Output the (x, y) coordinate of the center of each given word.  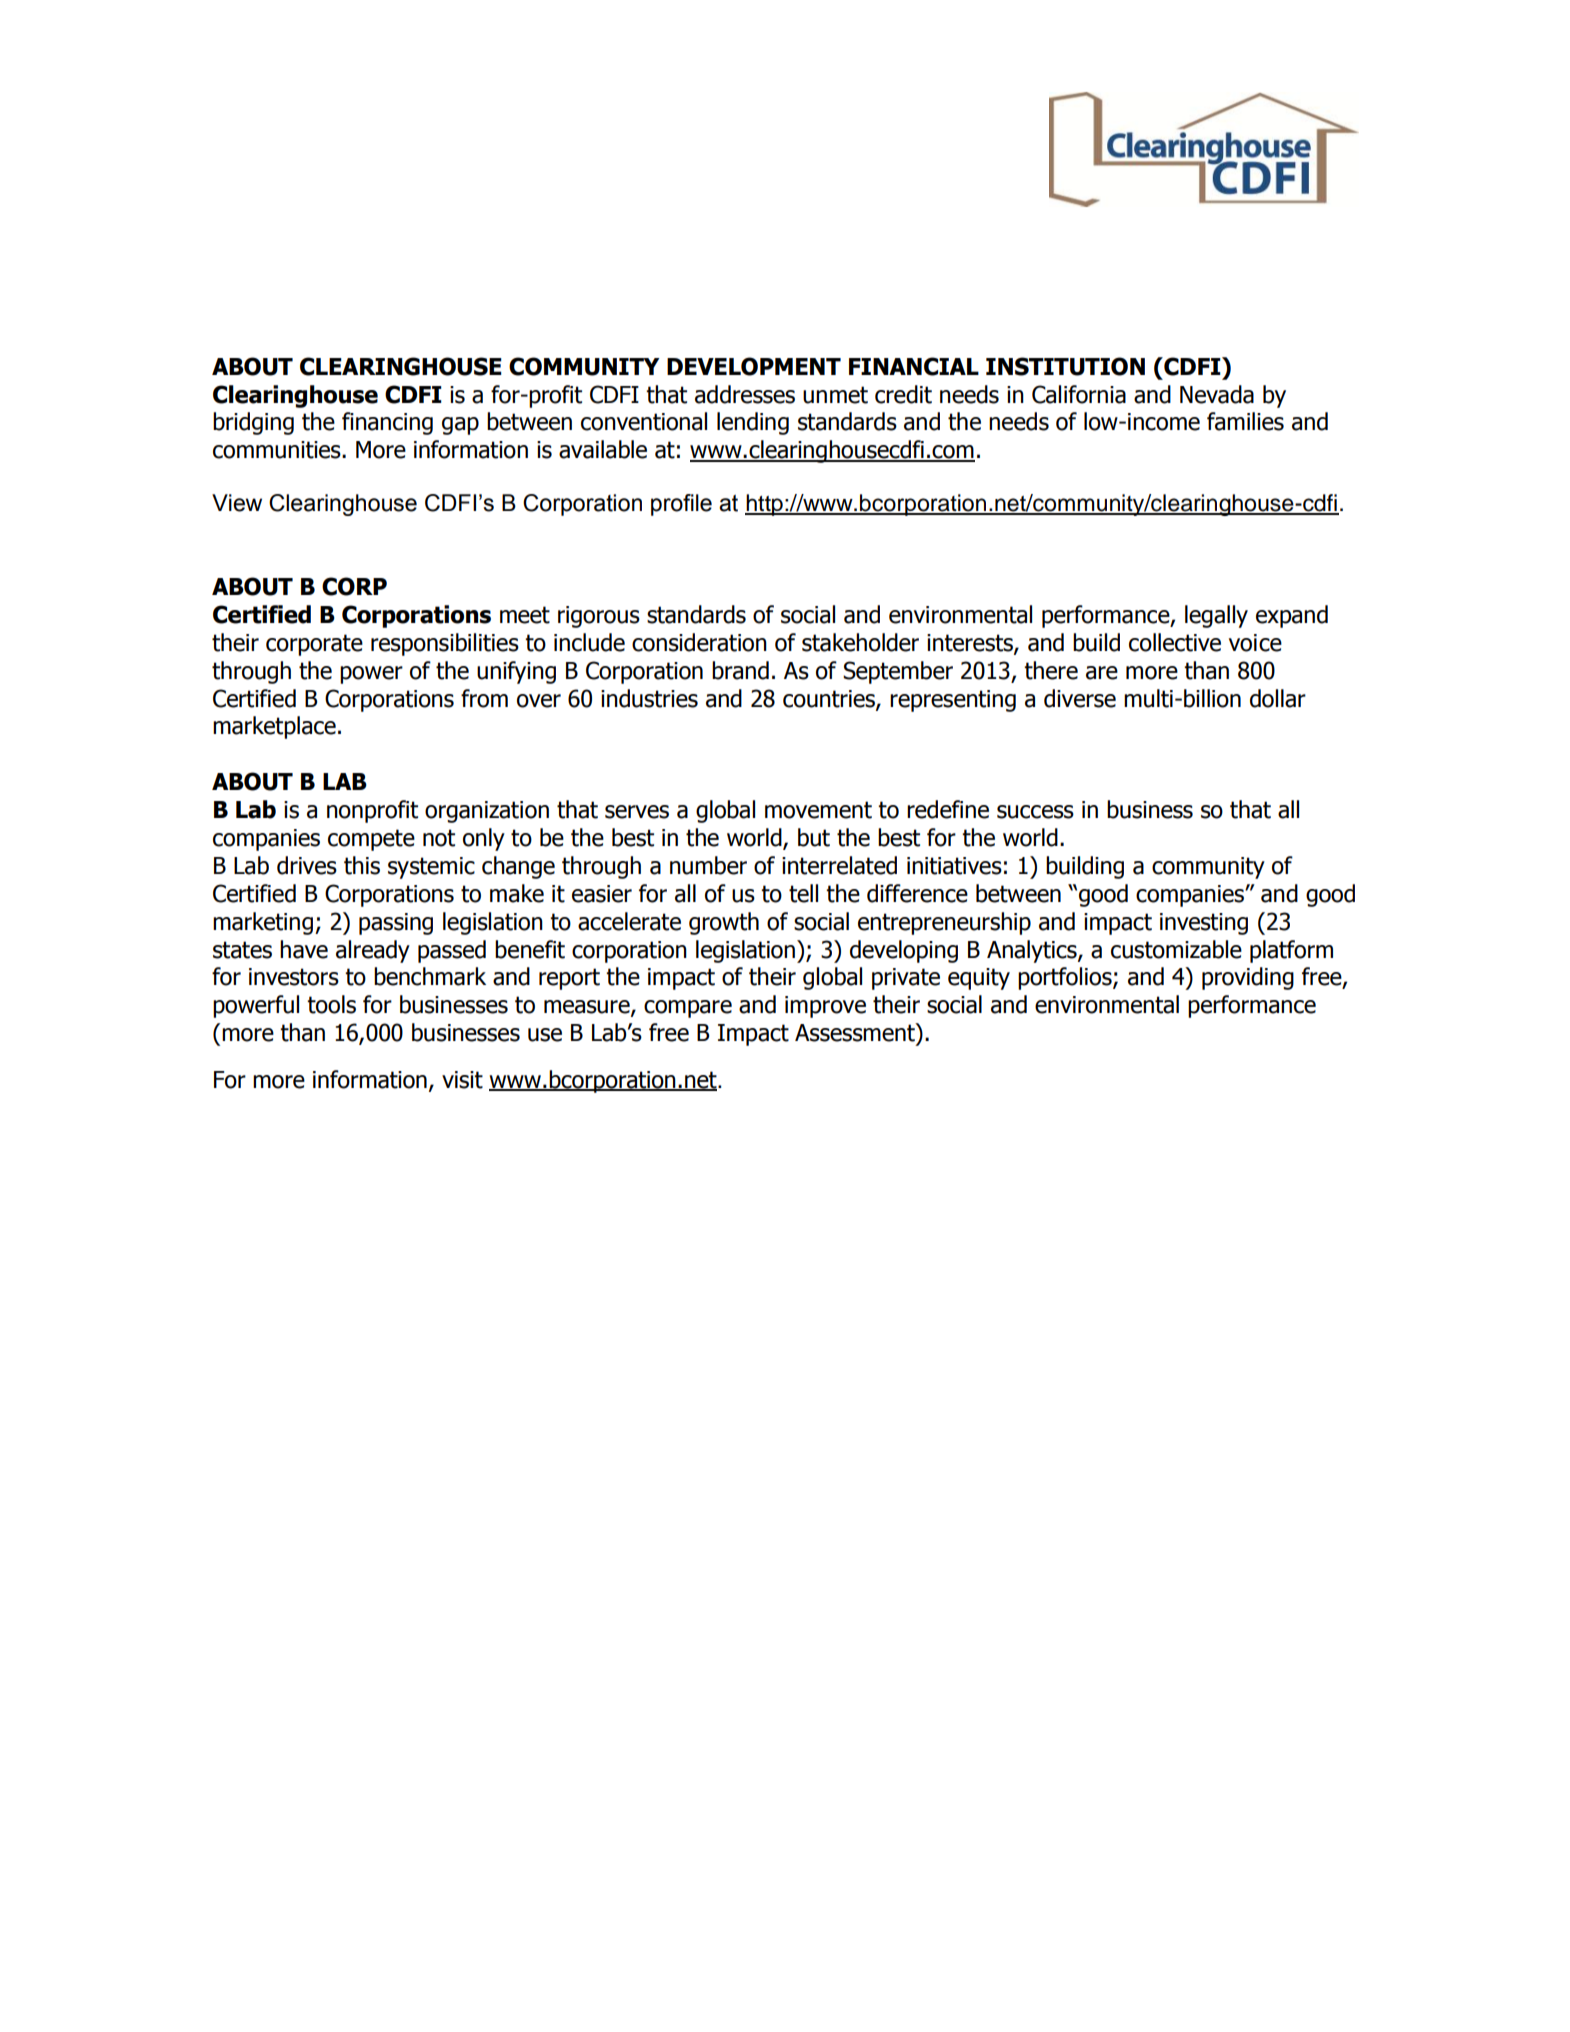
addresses (745, 394)
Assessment (856, 1032)
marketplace (274, 727)
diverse (1080, 698)
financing (387, 423)
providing (1248, 978)
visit (462, 1080)
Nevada (1217, 394)
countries (830, 700)
